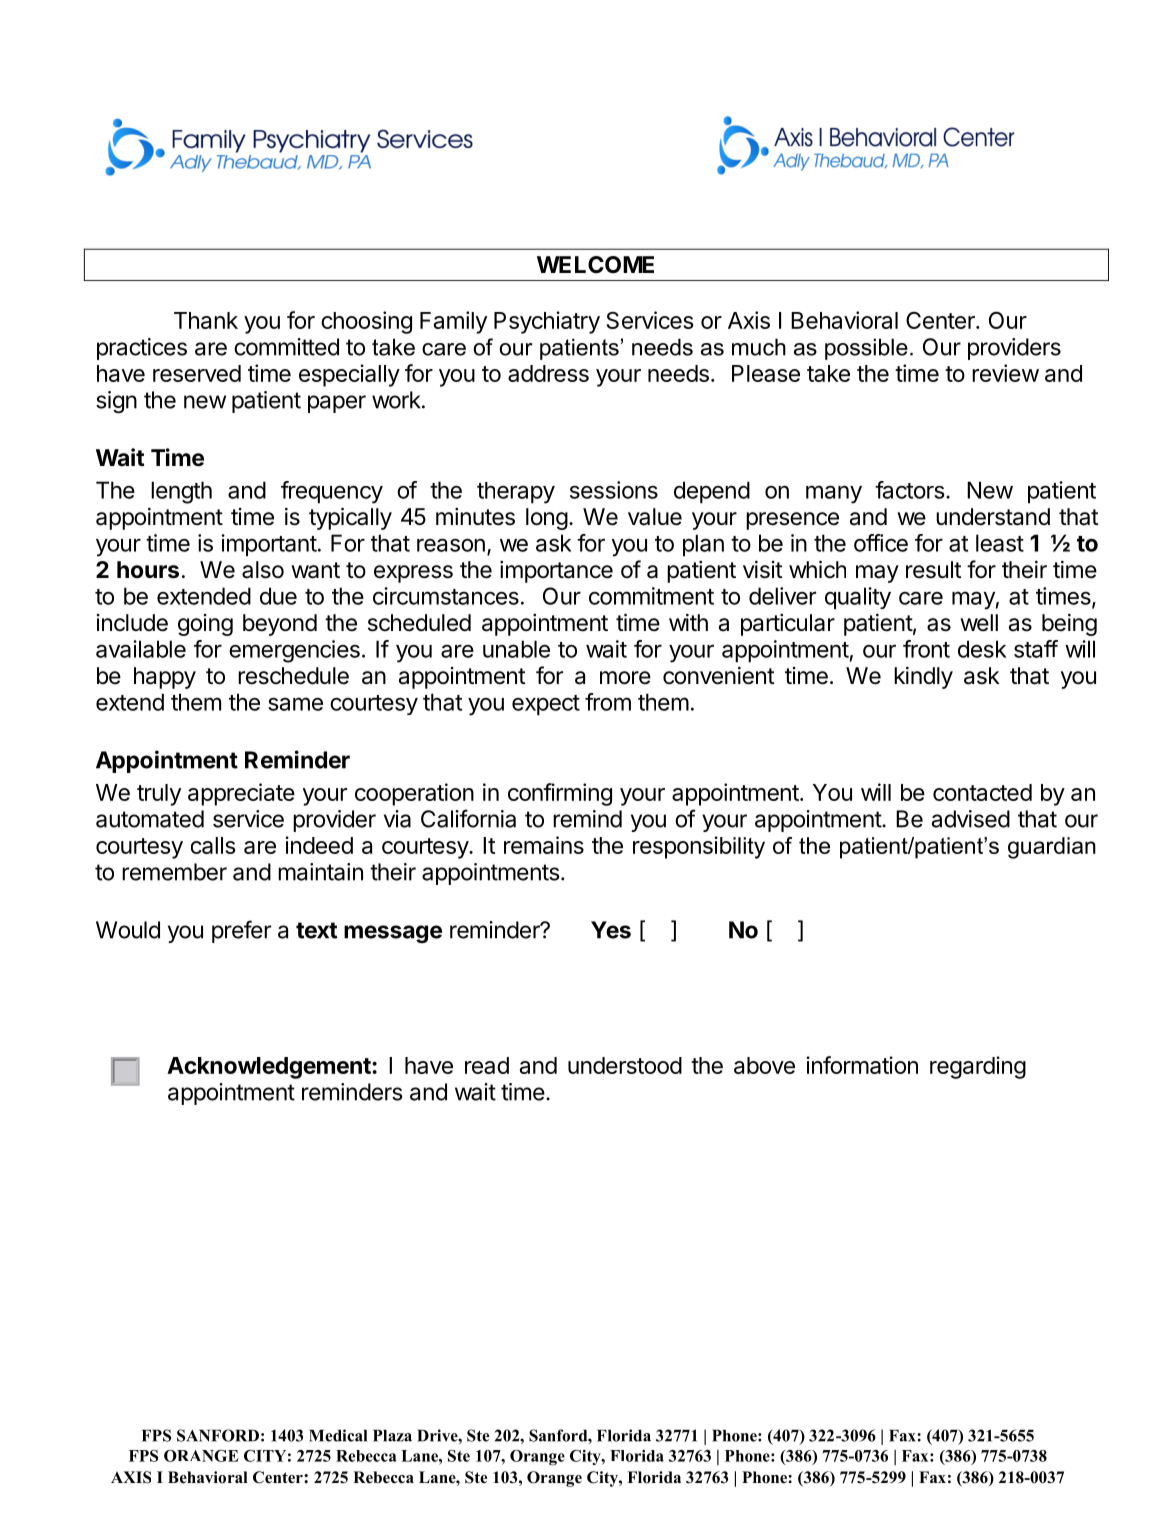 The width and height of the document is (1175, 1520). I want to click on result, so click(934, 570).
